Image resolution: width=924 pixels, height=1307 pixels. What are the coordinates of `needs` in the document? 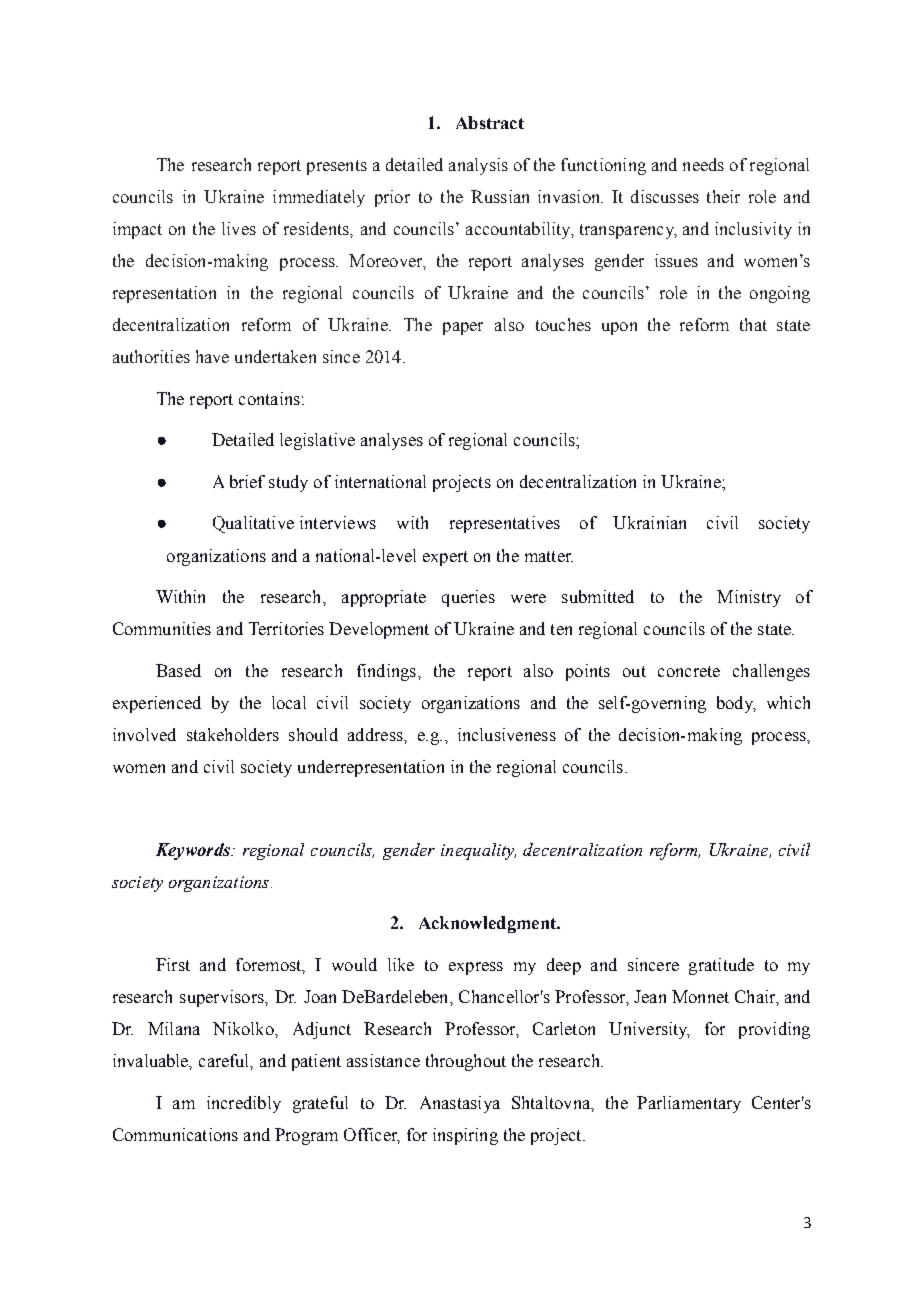 It's located at (703, 164).
